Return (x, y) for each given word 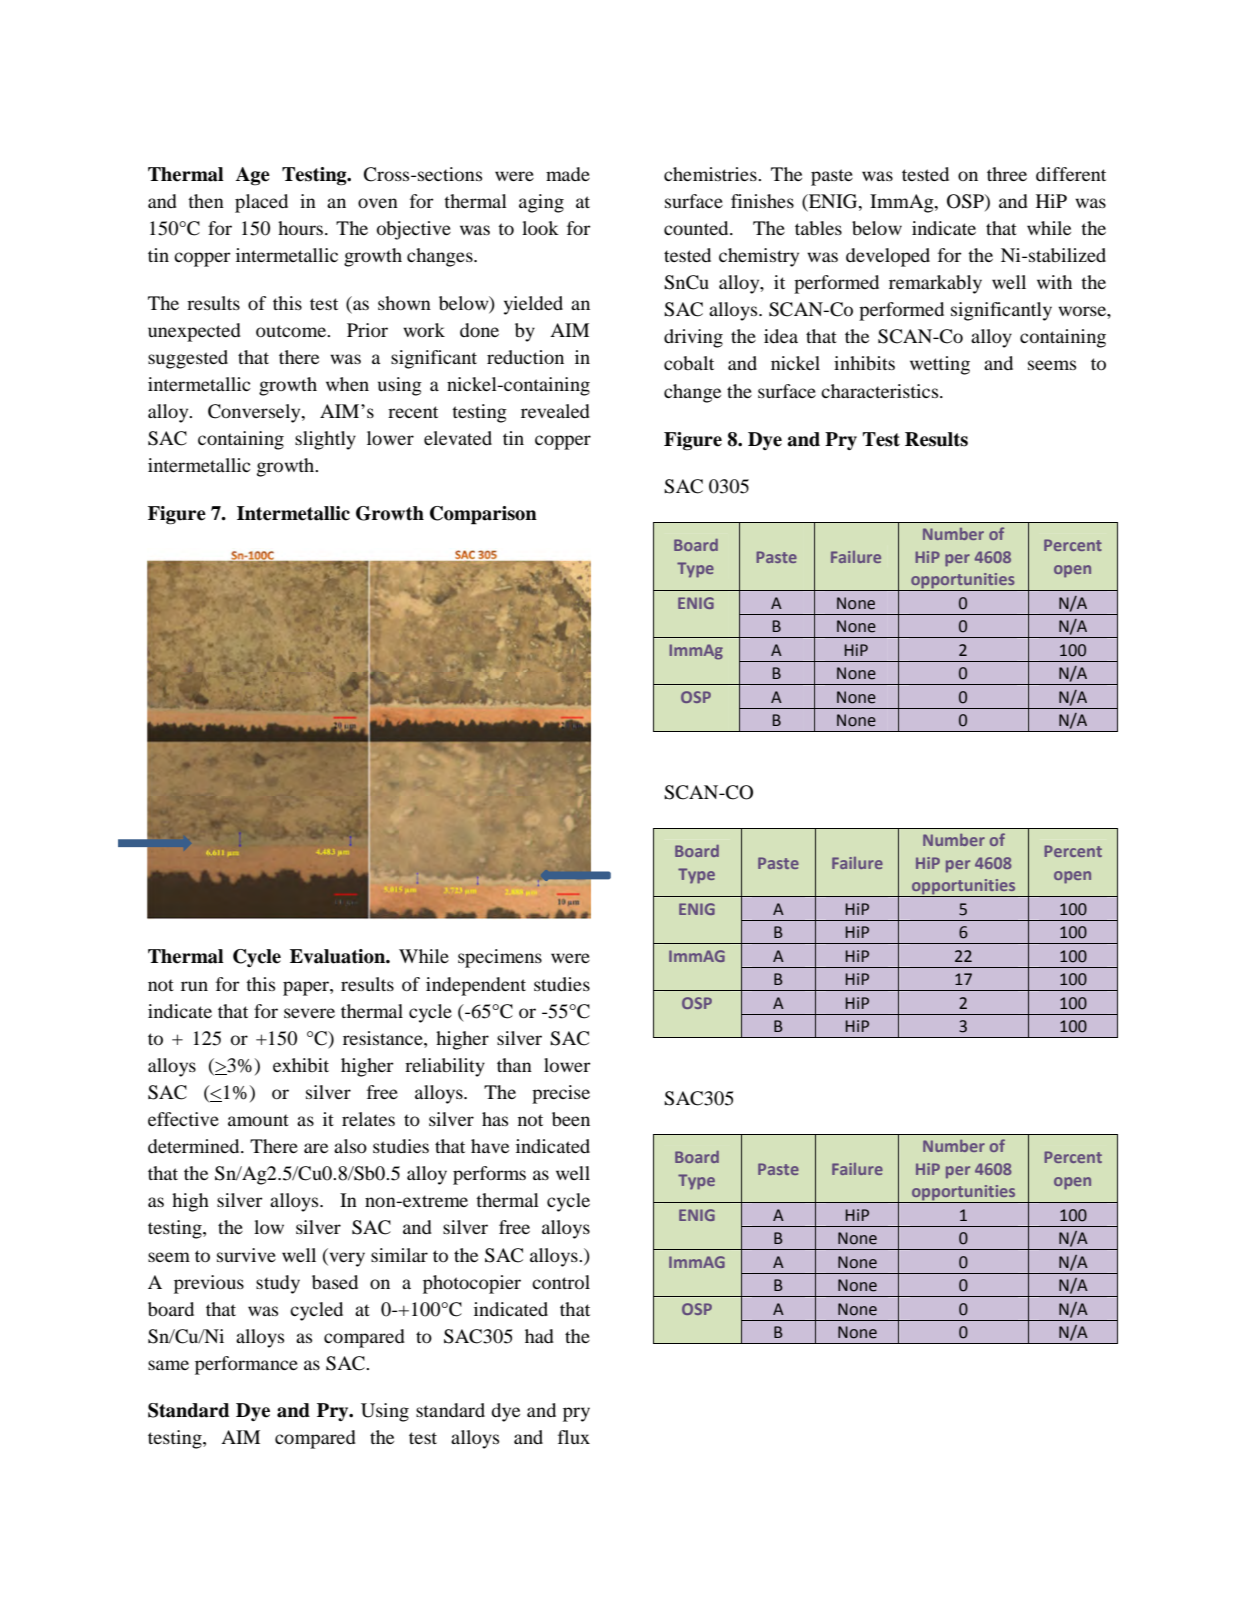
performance (246, 1365)
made (568, 174)
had (539, 1336)
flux (574, 1437)
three (1007, 174)
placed (261, 203)
